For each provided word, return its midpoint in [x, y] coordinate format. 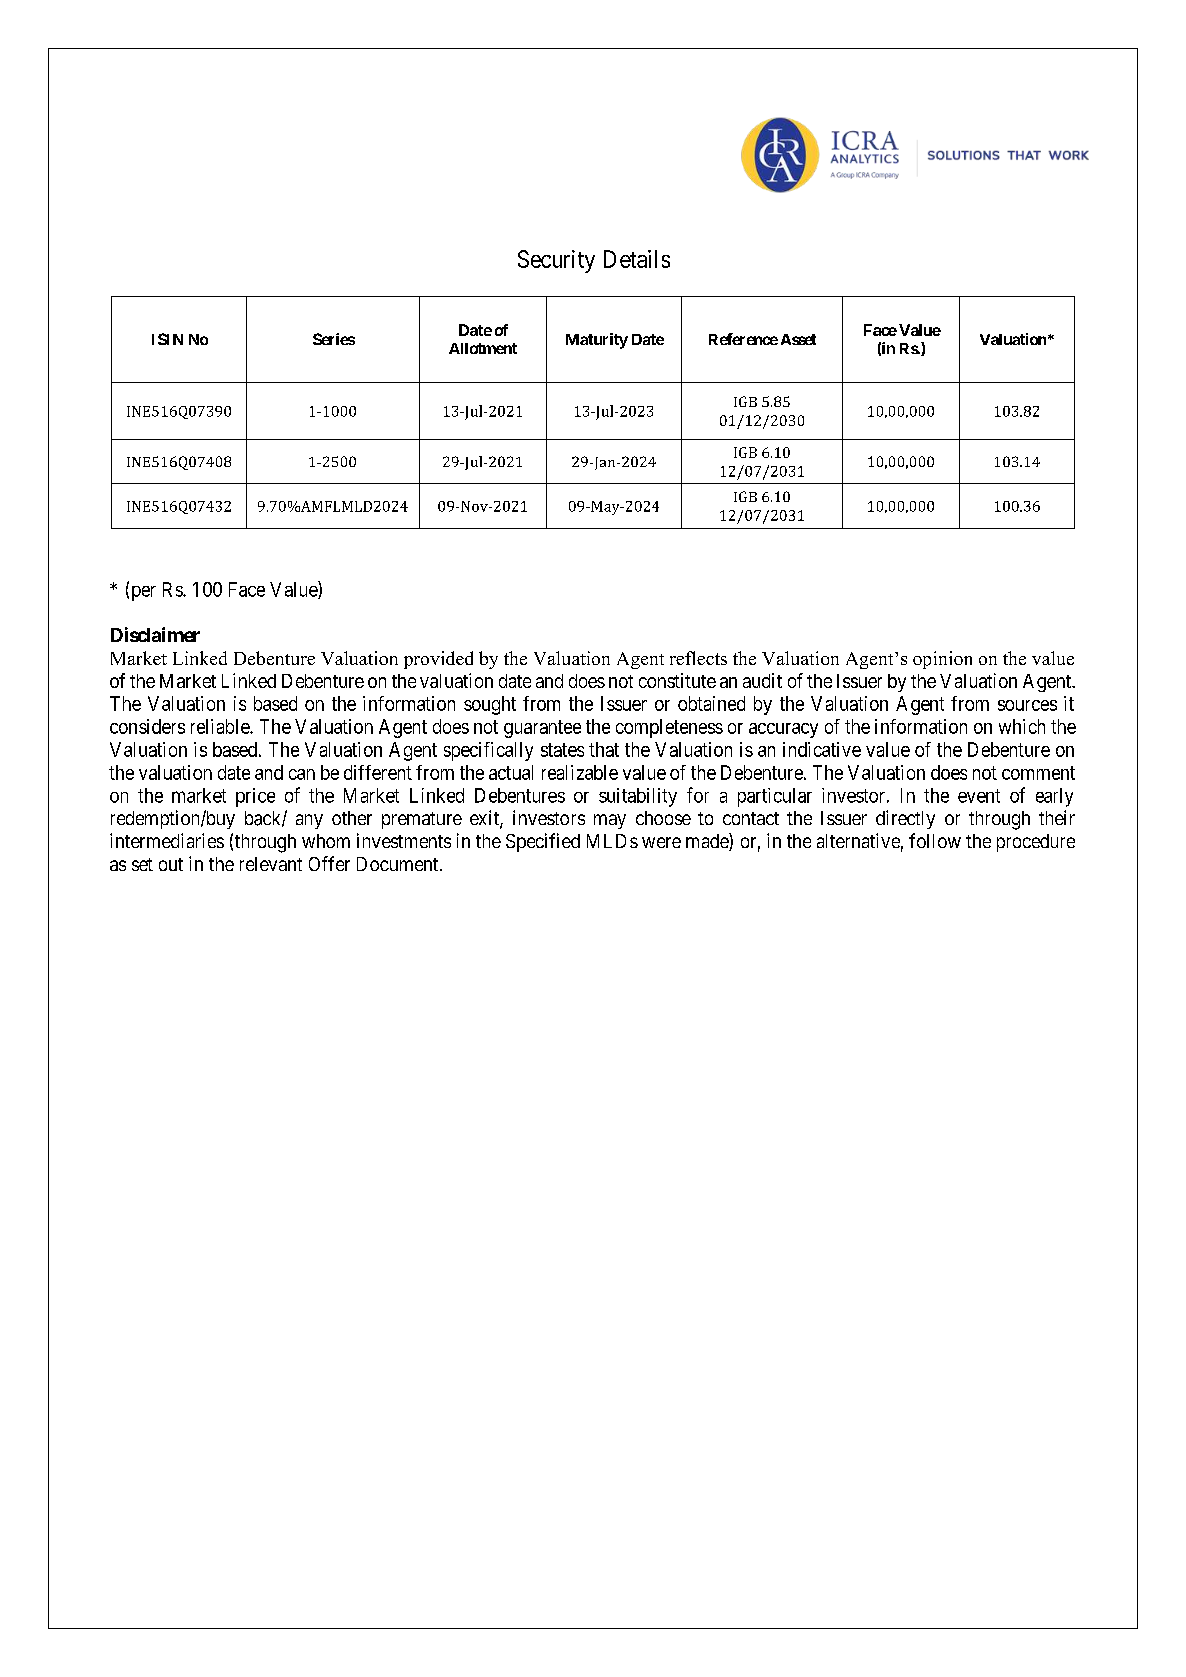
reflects [698, 658]
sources [1027, 705]
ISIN [167, 339]
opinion [942, 660]
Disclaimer [155, 634]
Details [637, 259]
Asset [798, 339]
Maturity [597, 341]
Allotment [483, 348]
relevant [271, 864]
